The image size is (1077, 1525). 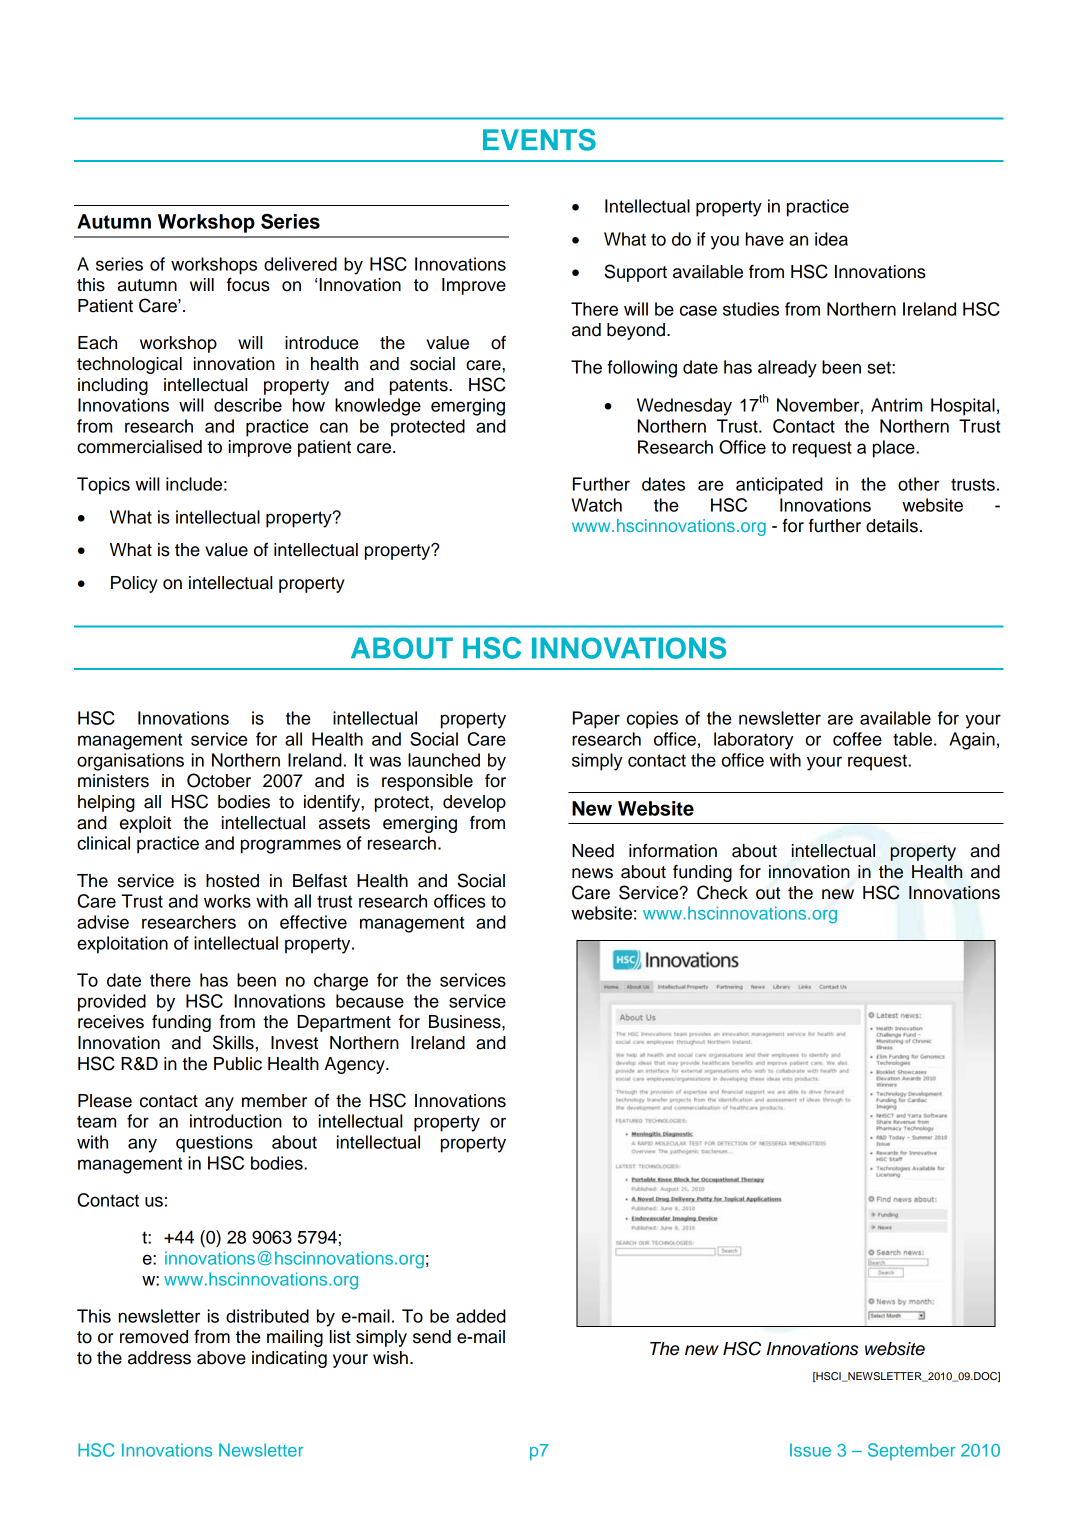 I want to click on idea, so click(x=831, y=239).
